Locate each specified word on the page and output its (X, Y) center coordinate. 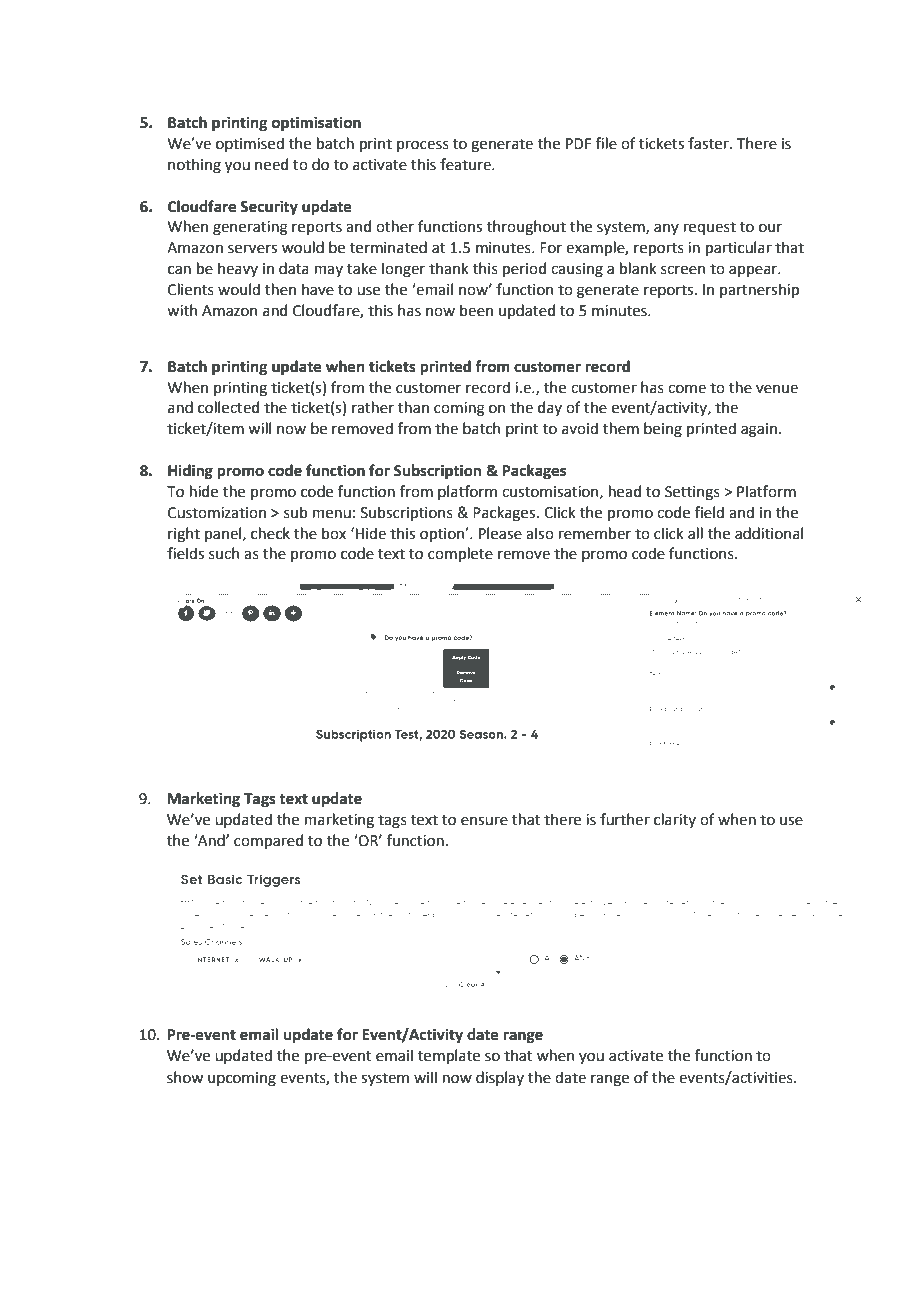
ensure (484, 821)
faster (709, 143)
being (663, 430)
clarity (675, 820)
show (185, 1077)
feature (466, 164)
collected (228, 407)
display (500, 1078)
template (449, 1056)
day (550, 408)
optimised (250, 144)
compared (268, 841)
